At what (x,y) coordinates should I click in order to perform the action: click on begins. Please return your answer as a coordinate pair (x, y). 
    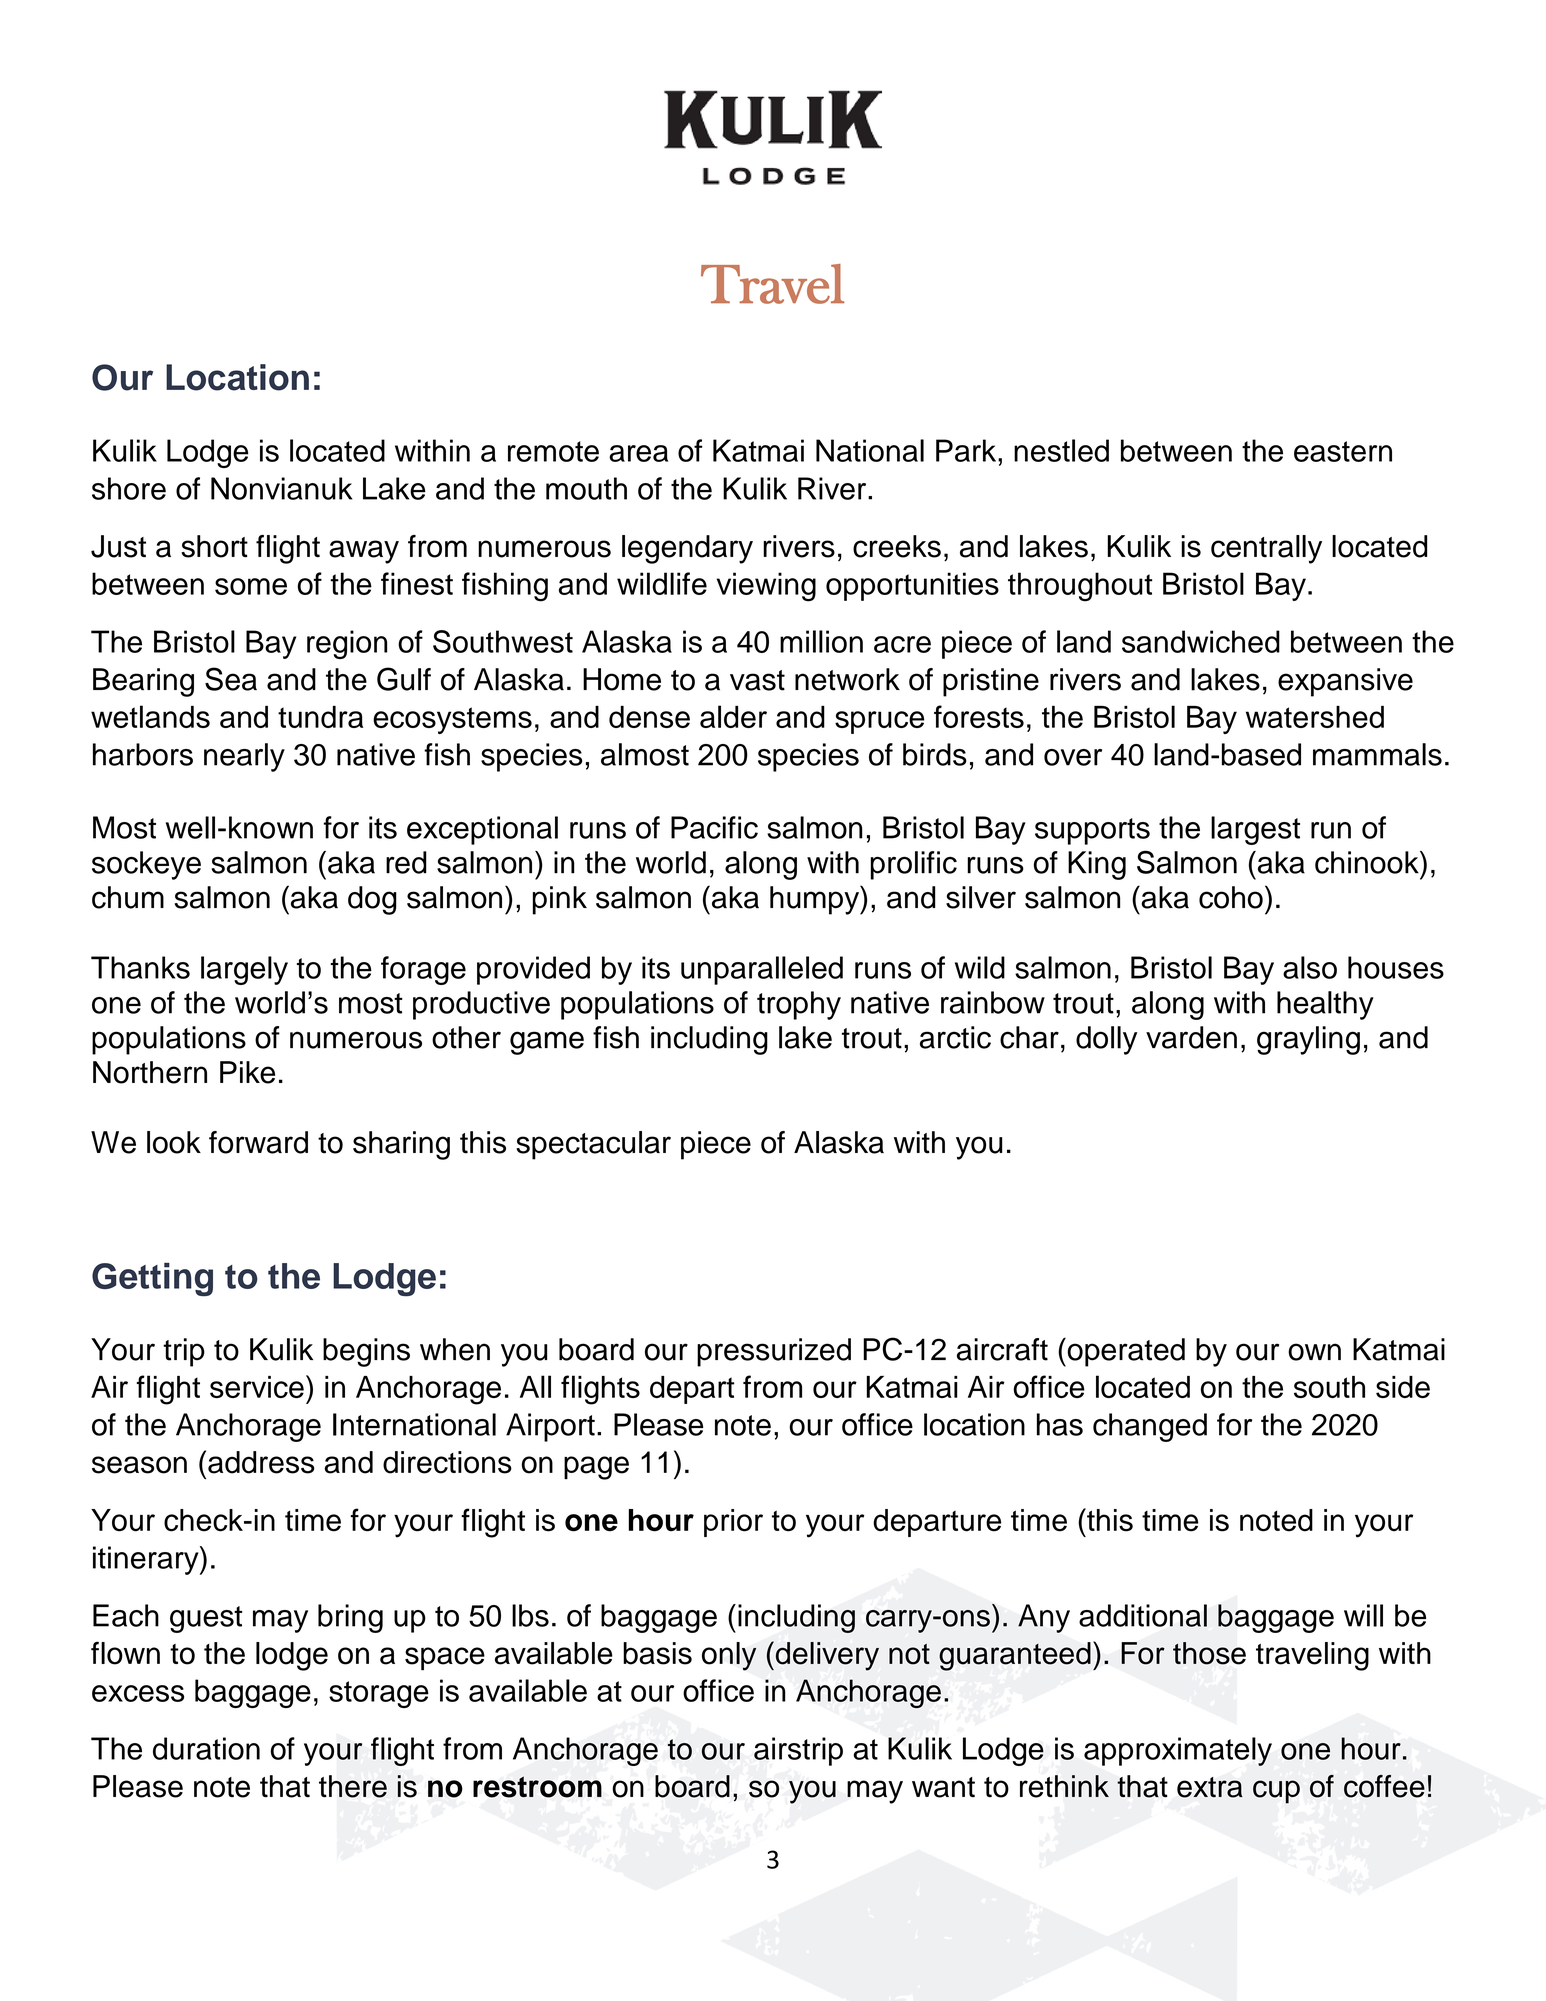
    Looking at the image, I should click on (366, 1352).
